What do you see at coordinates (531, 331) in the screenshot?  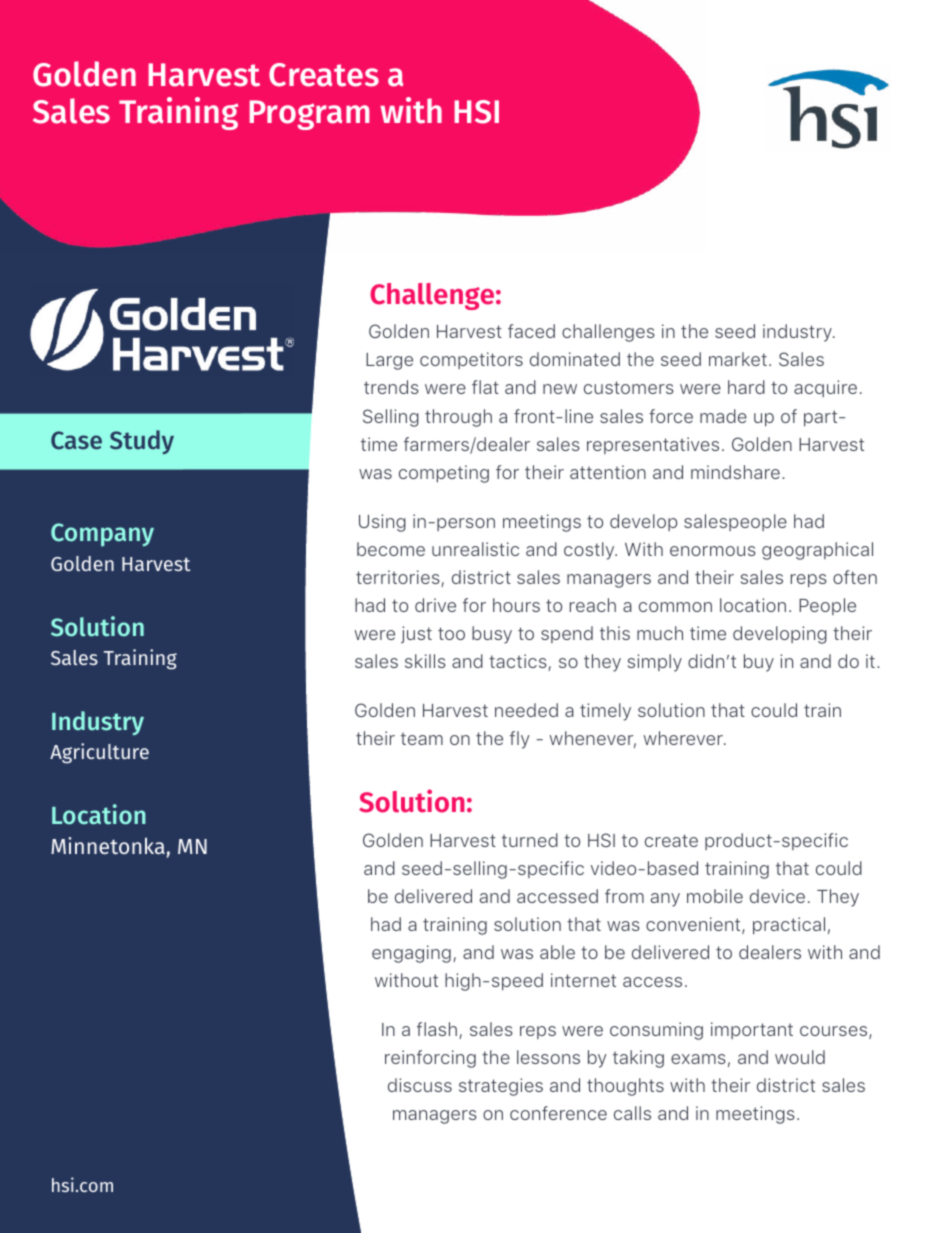 I see `faced` at bounding box center [531, 331].
